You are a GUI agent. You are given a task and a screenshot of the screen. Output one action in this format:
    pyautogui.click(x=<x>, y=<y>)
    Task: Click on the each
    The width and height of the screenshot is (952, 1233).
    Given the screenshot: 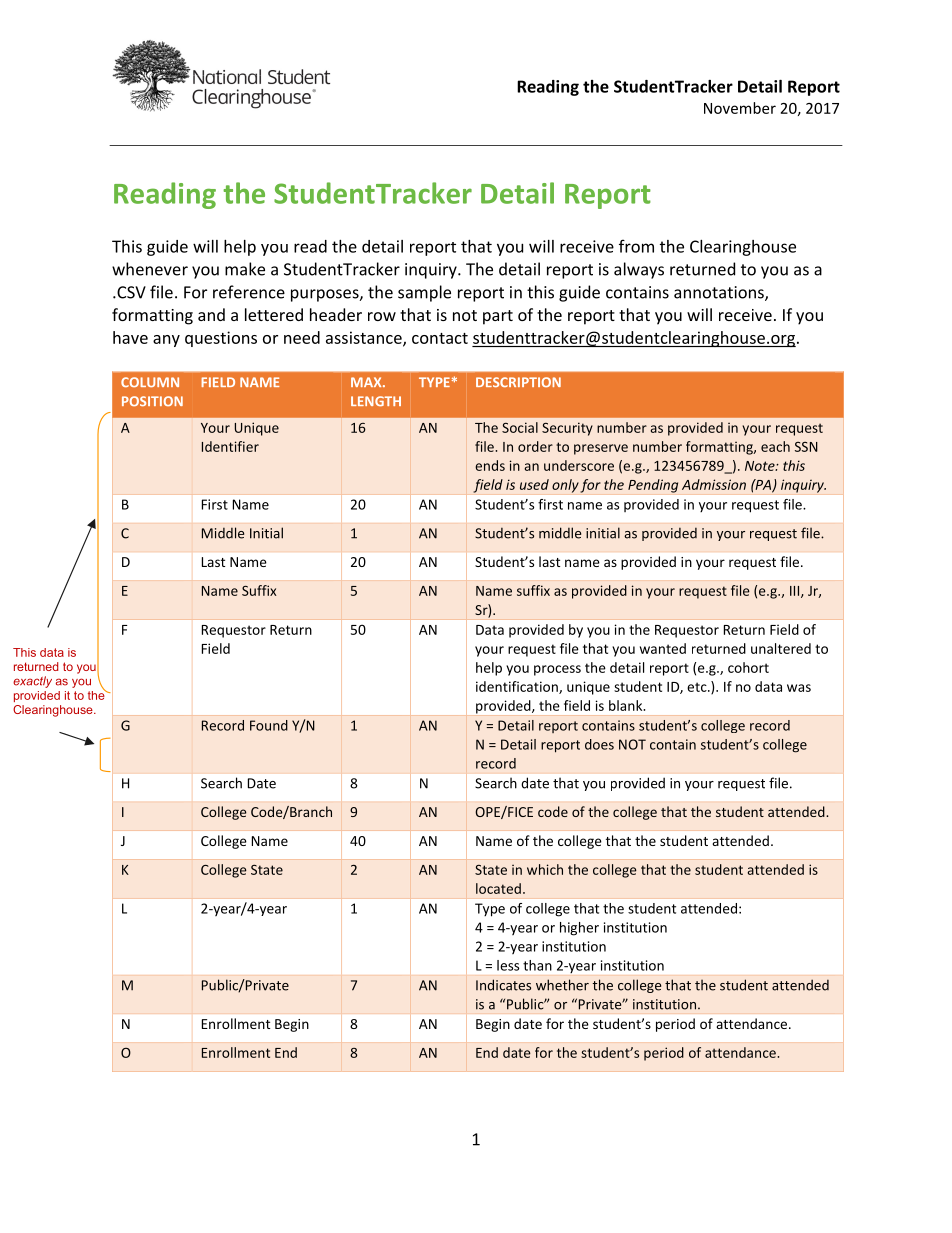 What is the action you would take?
    pyautogui.click(x=775, y=446)
